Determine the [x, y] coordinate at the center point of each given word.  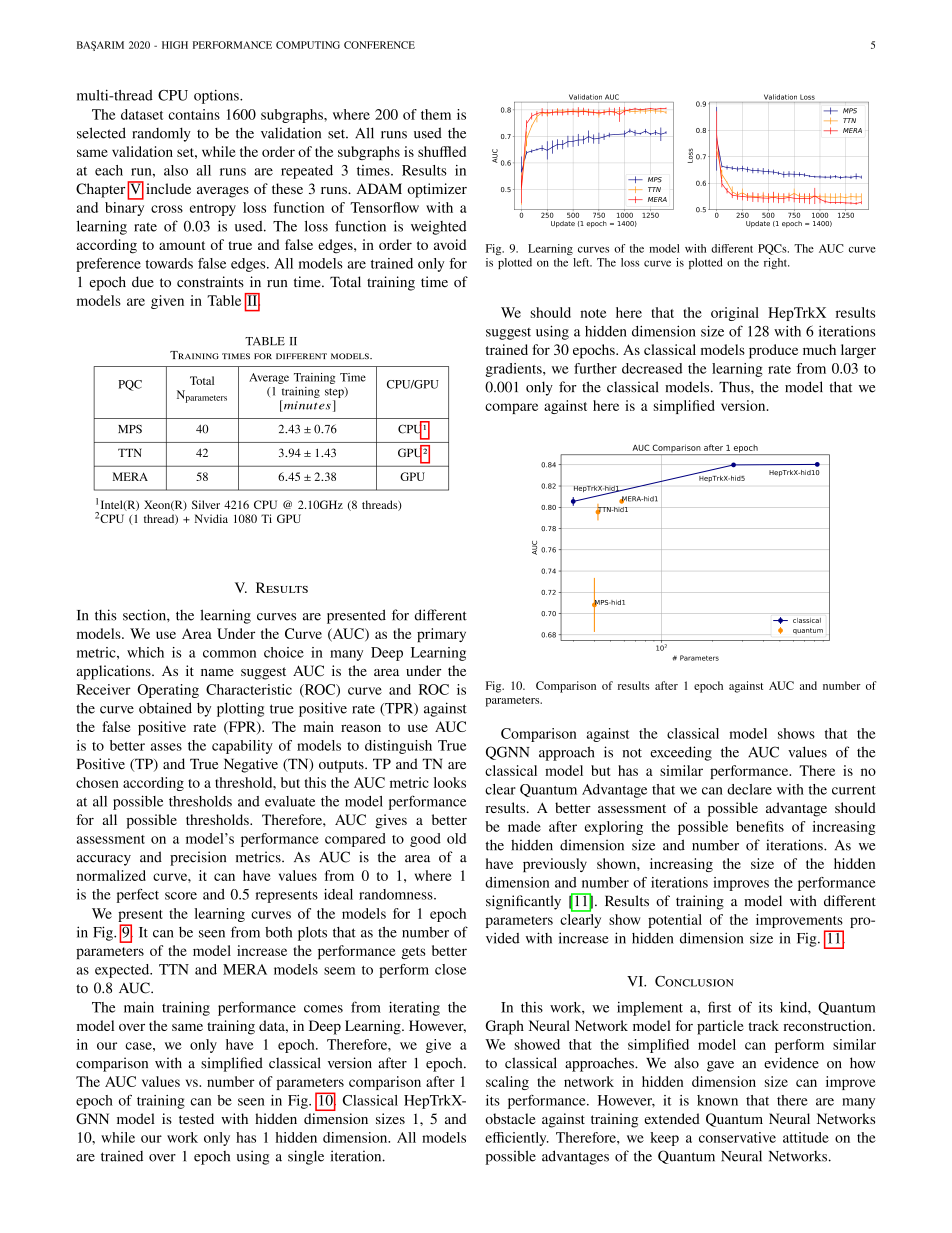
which [145, 652]
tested [196, 1118]
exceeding [681, 753]
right [776, 263]
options [217, 97]
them [436, 114]
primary [441, 635]
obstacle [510, 1118]
